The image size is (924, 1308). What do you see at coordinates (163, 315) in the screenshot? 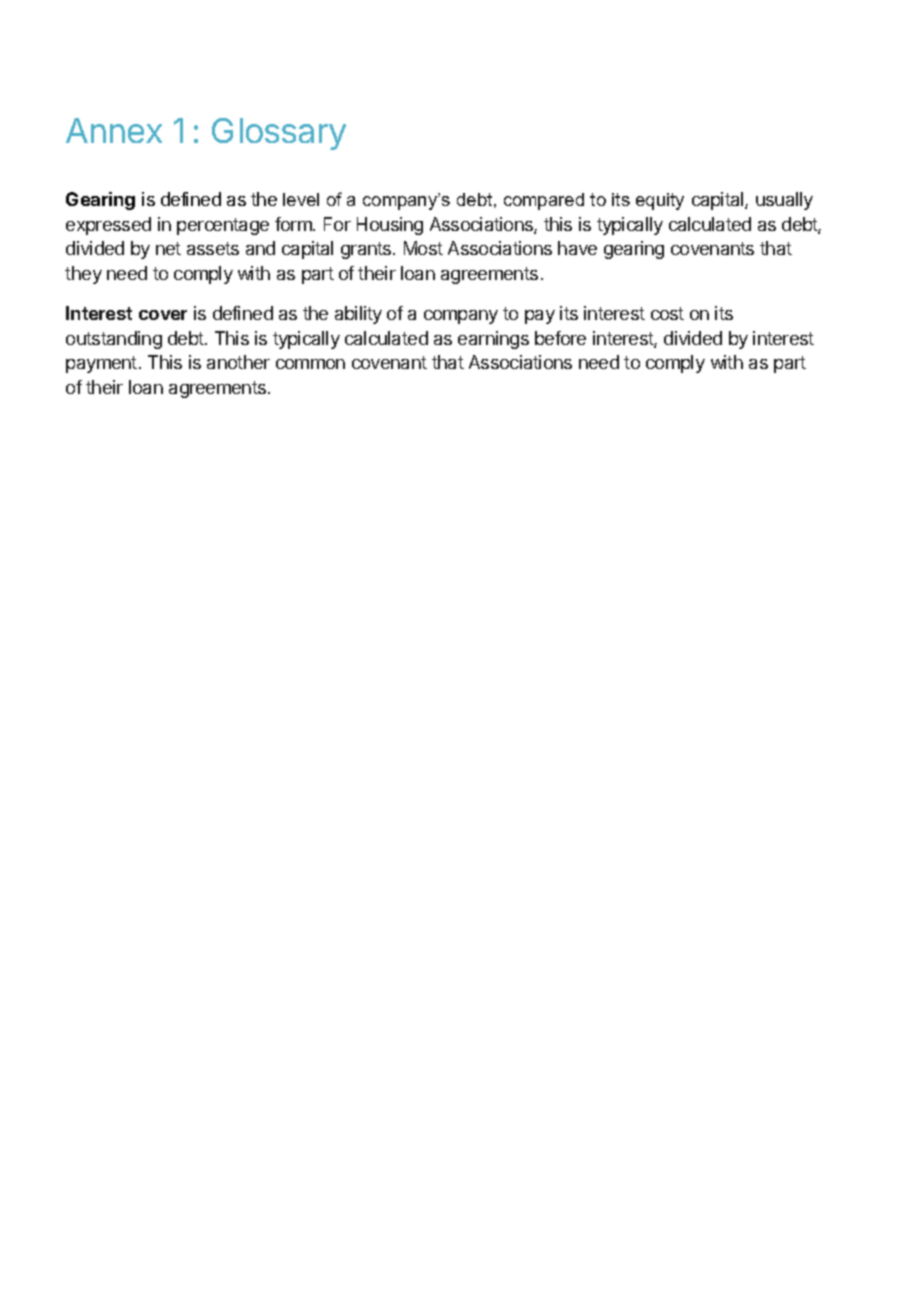
I see `cover` at bounding box center [163, 315].
